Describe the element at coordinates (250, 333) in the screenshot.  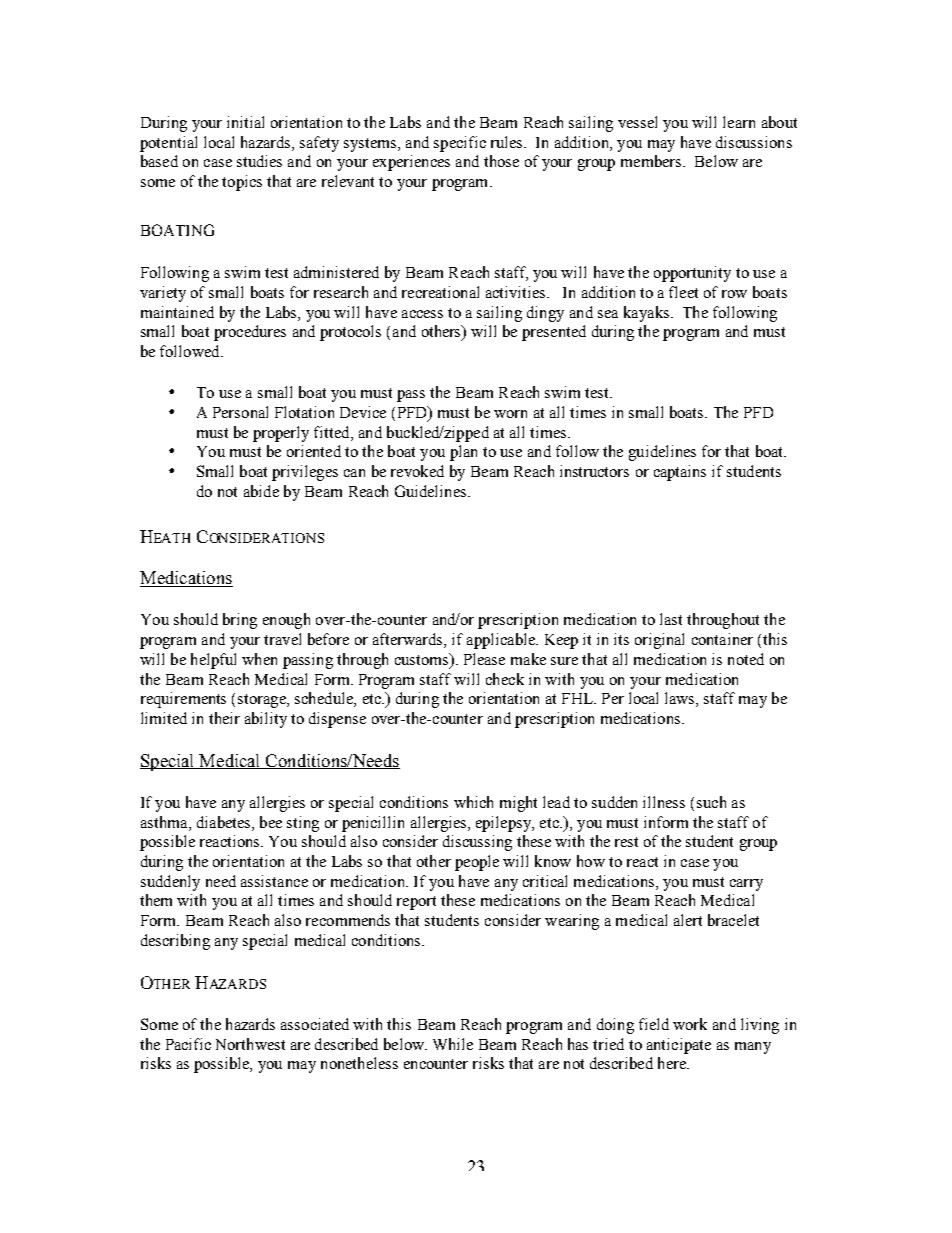
I see `procedures` at that location.
